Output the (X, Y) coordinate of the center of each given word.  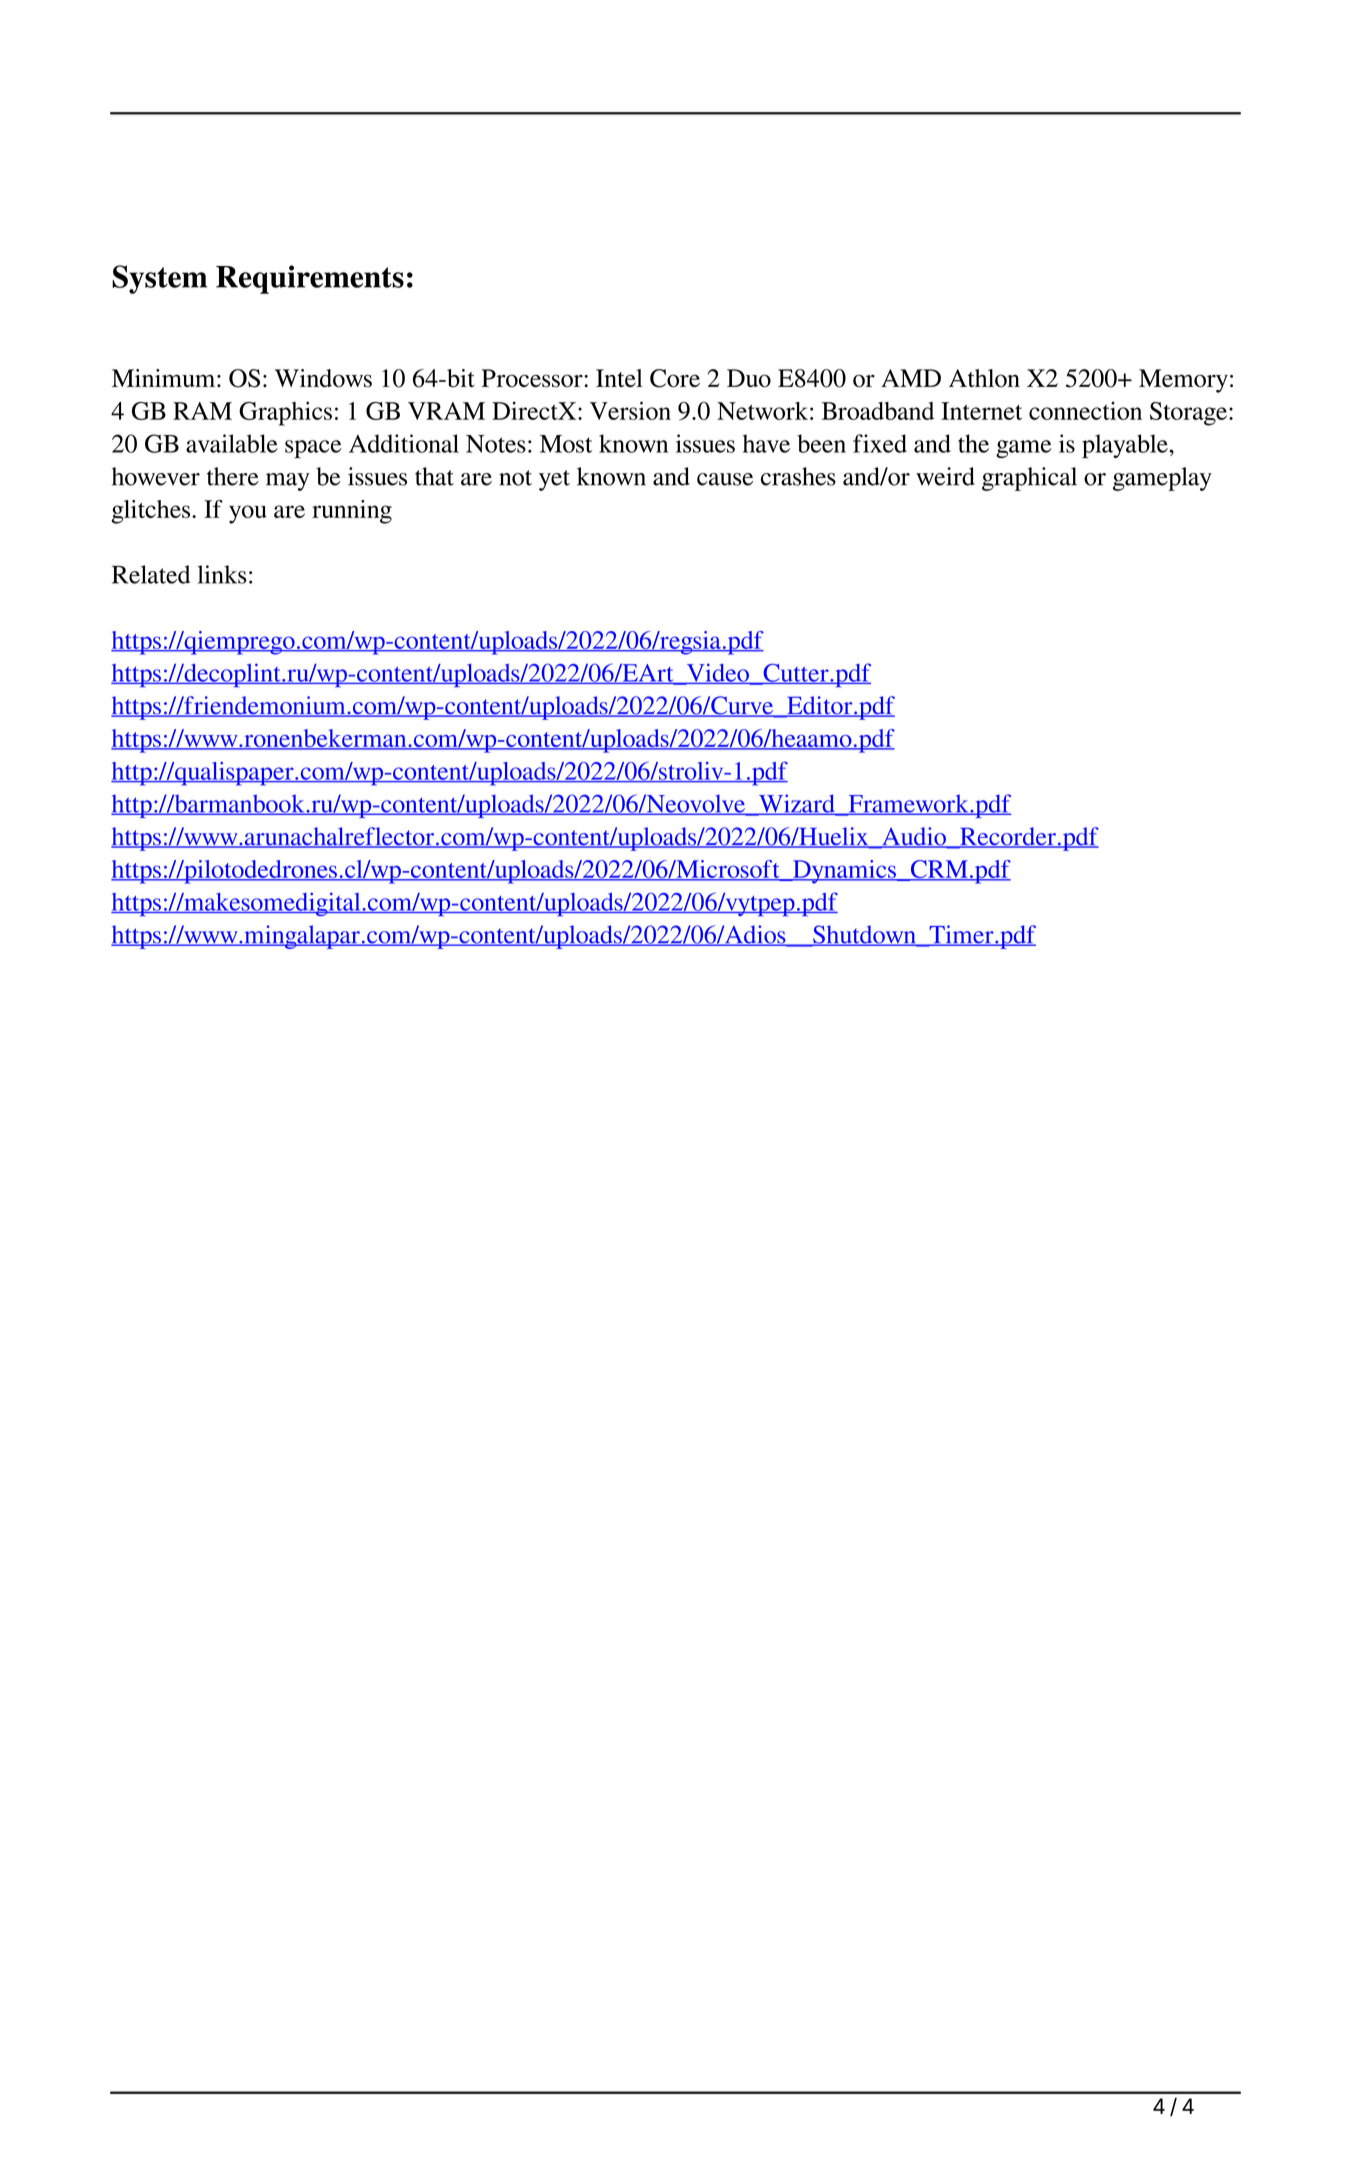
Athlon (984, 378)
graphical (1029, 479)
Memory (1183, 381)
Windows (323, 378)
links (221, 574)
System (159, 279)
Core (675, 378)
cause (725, 479)
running (352, 512)
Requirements (310, 279)
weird (945, 476)
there (233, 476)
